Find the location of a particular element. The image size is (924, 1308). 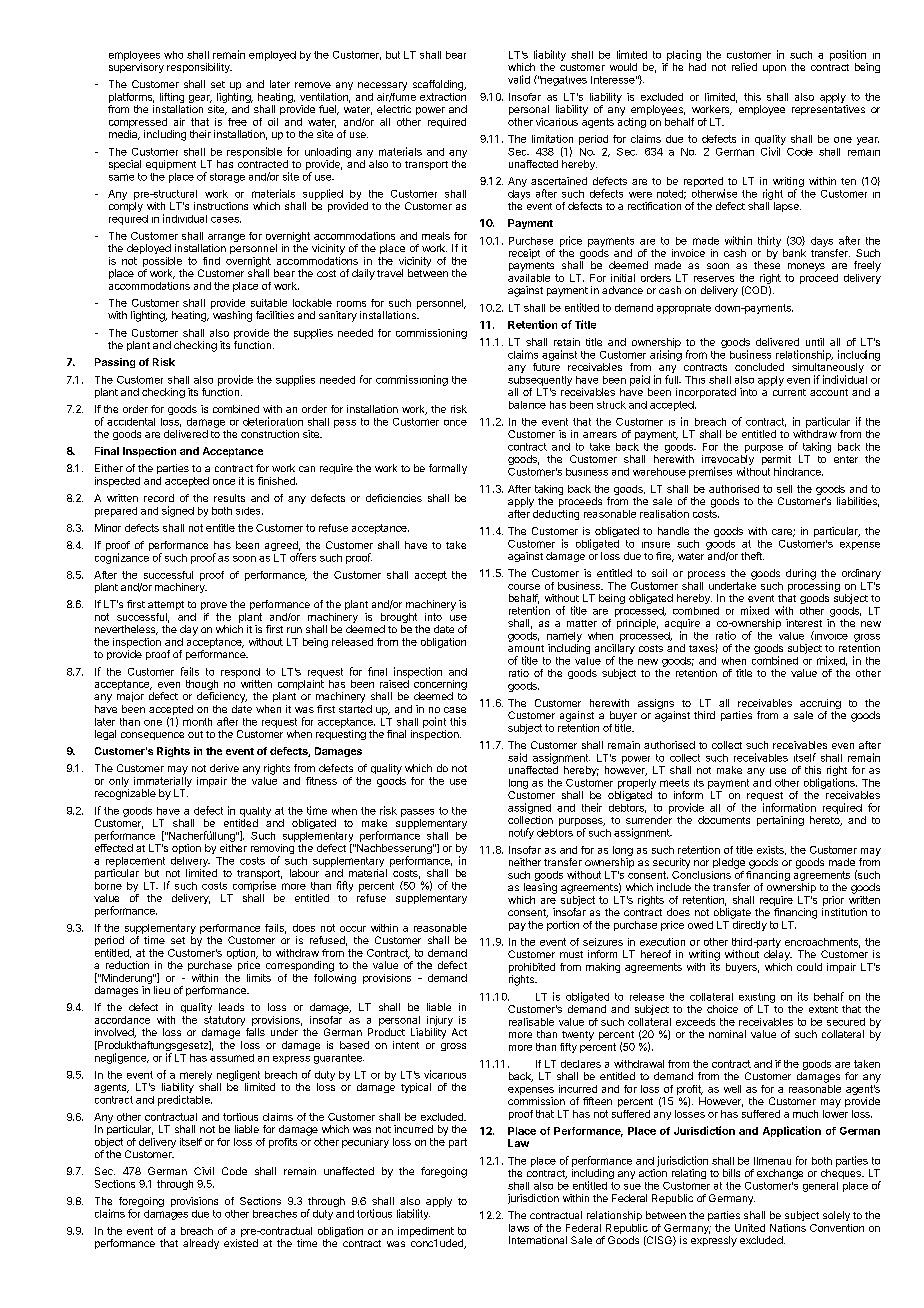

laws is located at coordinates (519, 1228).
